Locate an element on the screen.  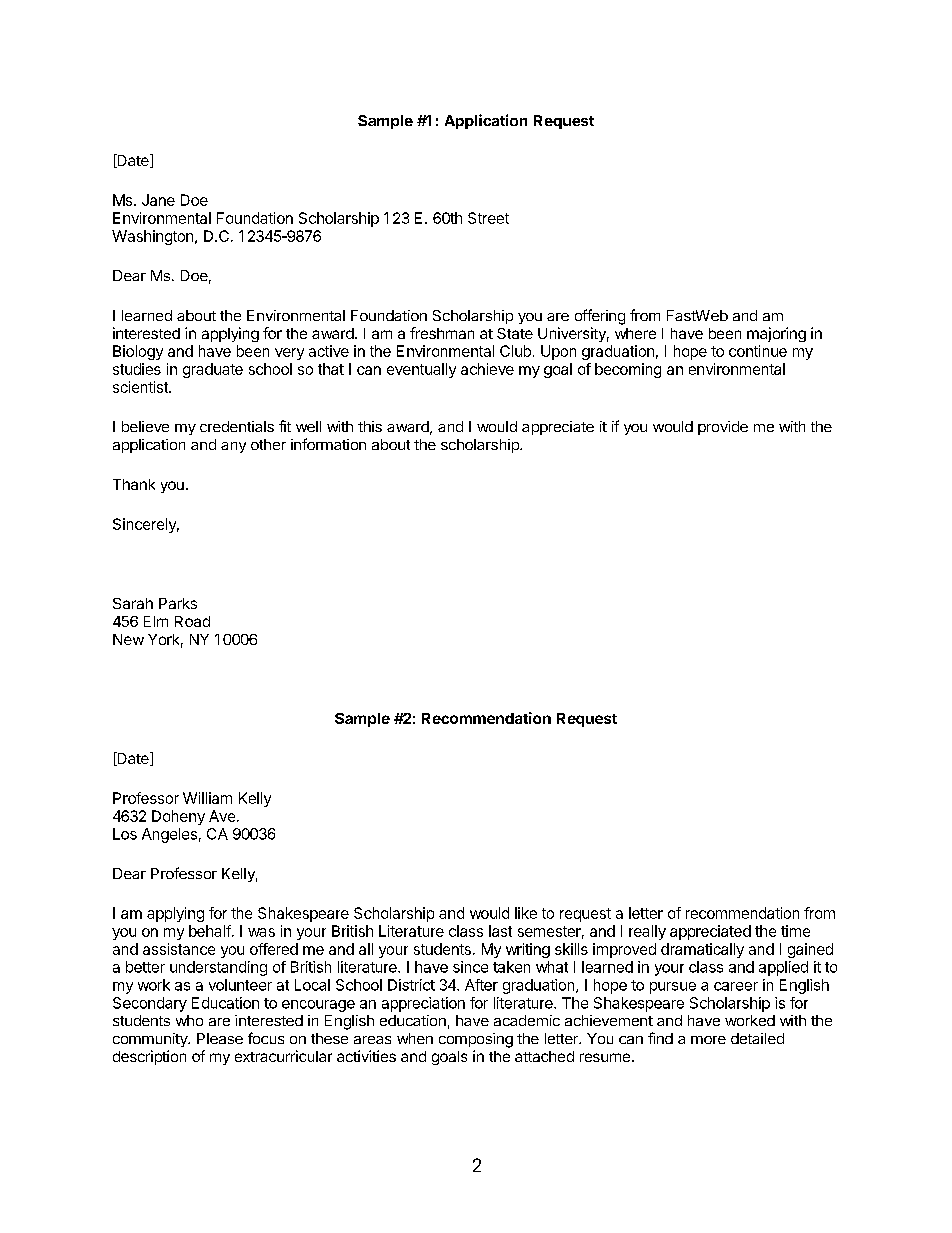
time is located at coordinates (795, 931).
